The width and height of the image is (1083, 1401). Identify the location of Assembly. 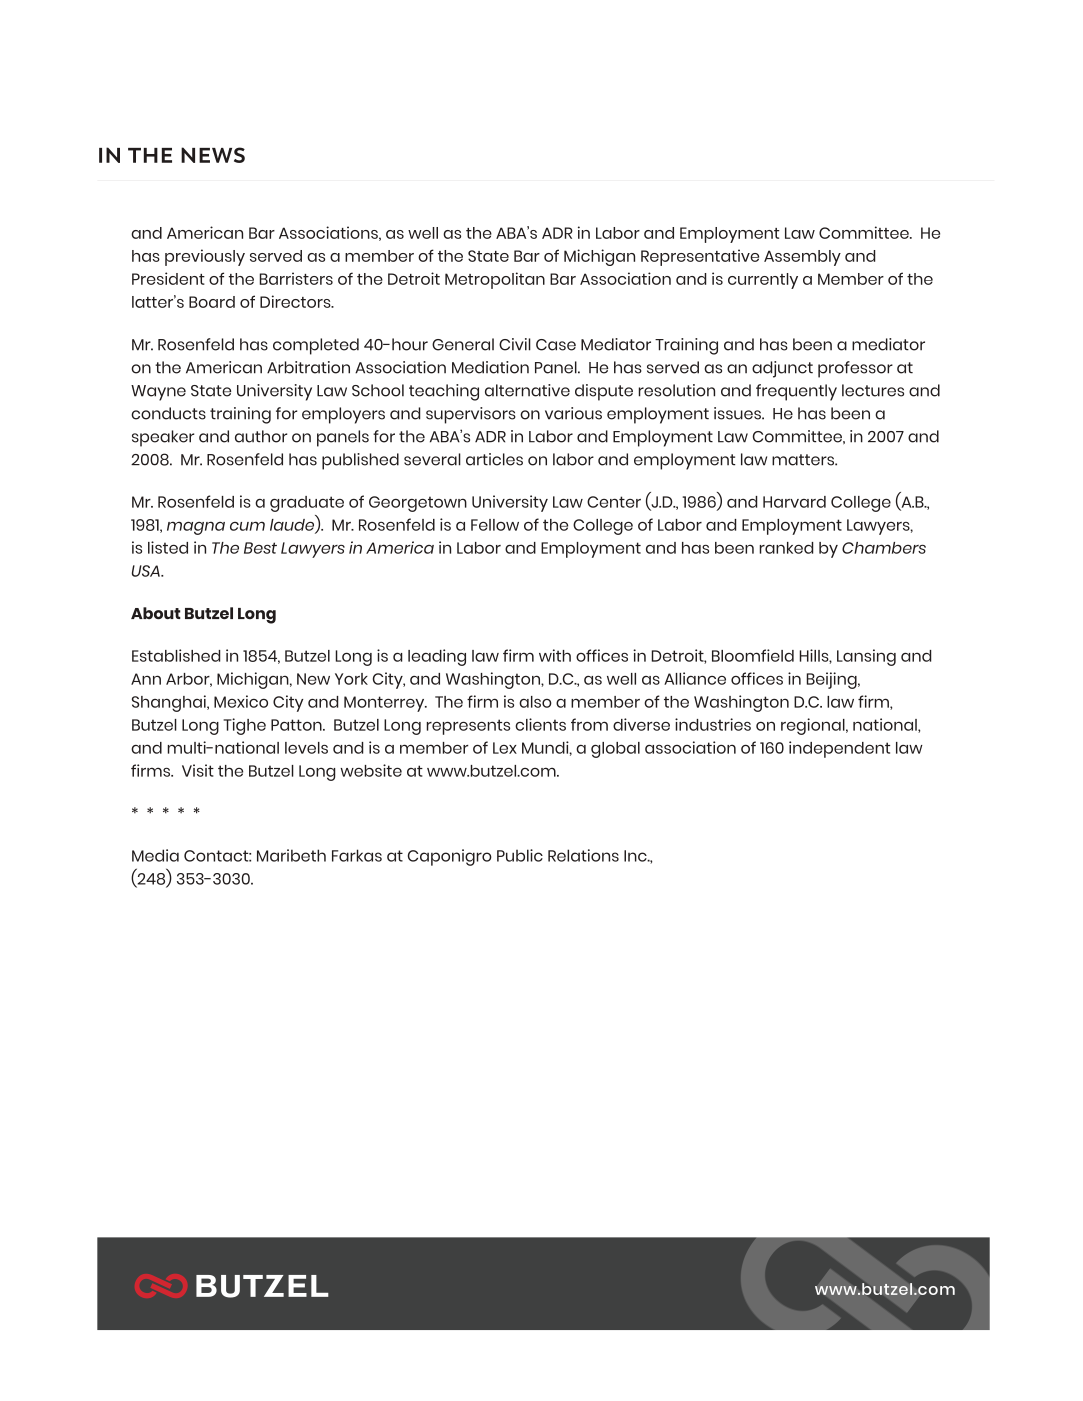
(802, 258).
